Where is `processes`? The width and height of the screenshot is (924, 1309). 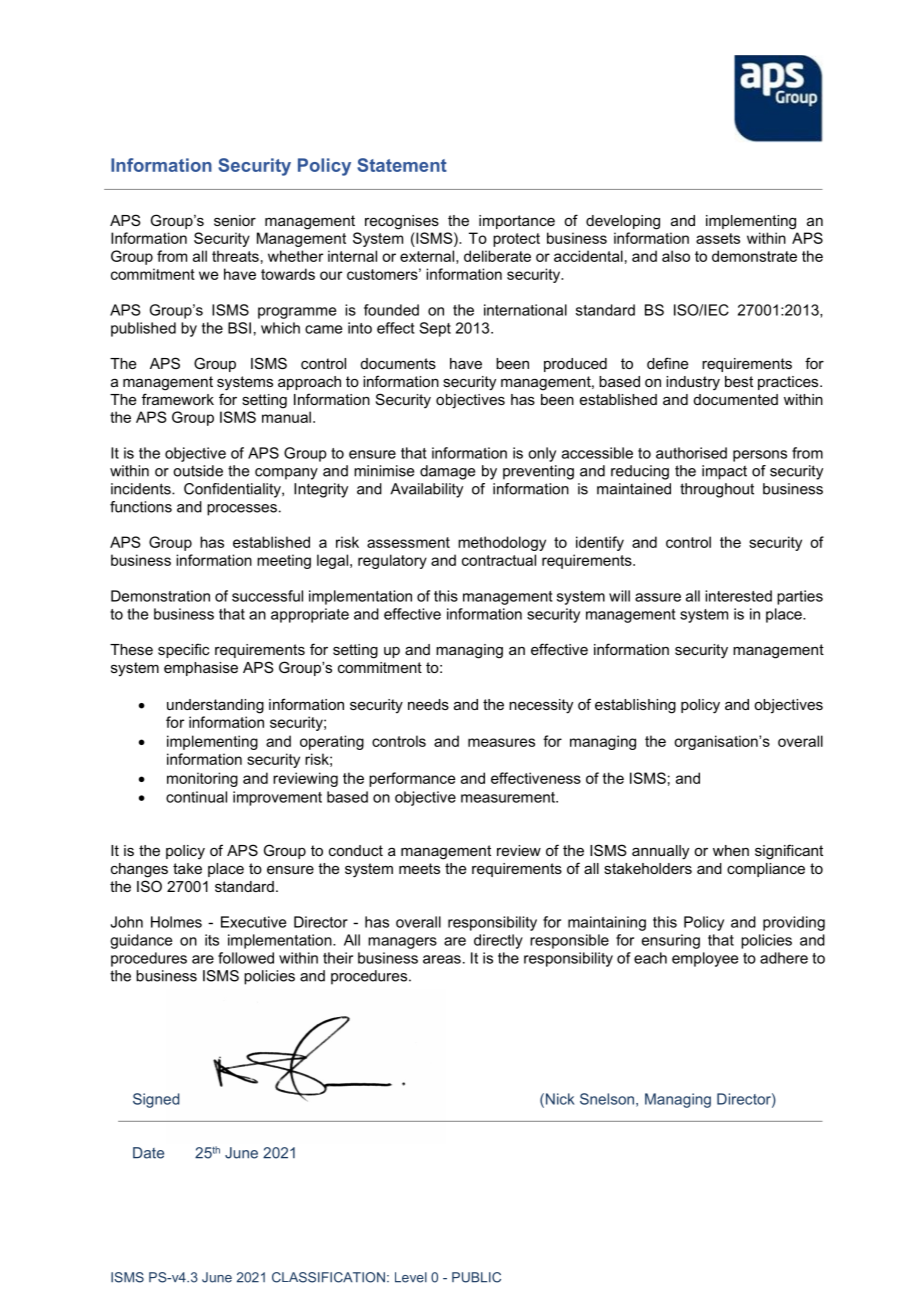
processes is located at coordinates (242, 510).
